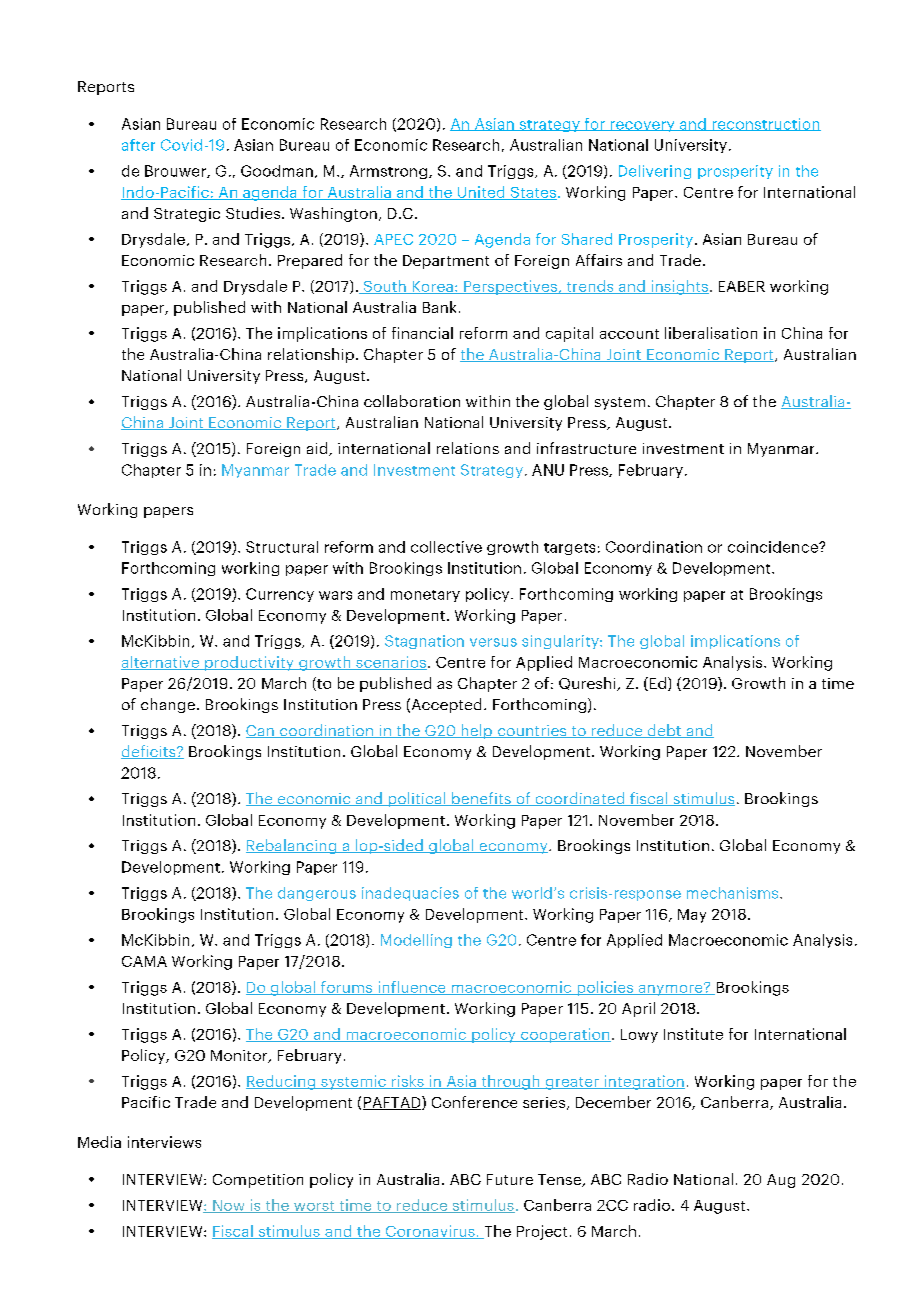 This screenshot has height=1308, width=924. What do you see at coordinates (424, 642) in the screenshot?
I see `Stagnation` at bounding box center [424, 642].
